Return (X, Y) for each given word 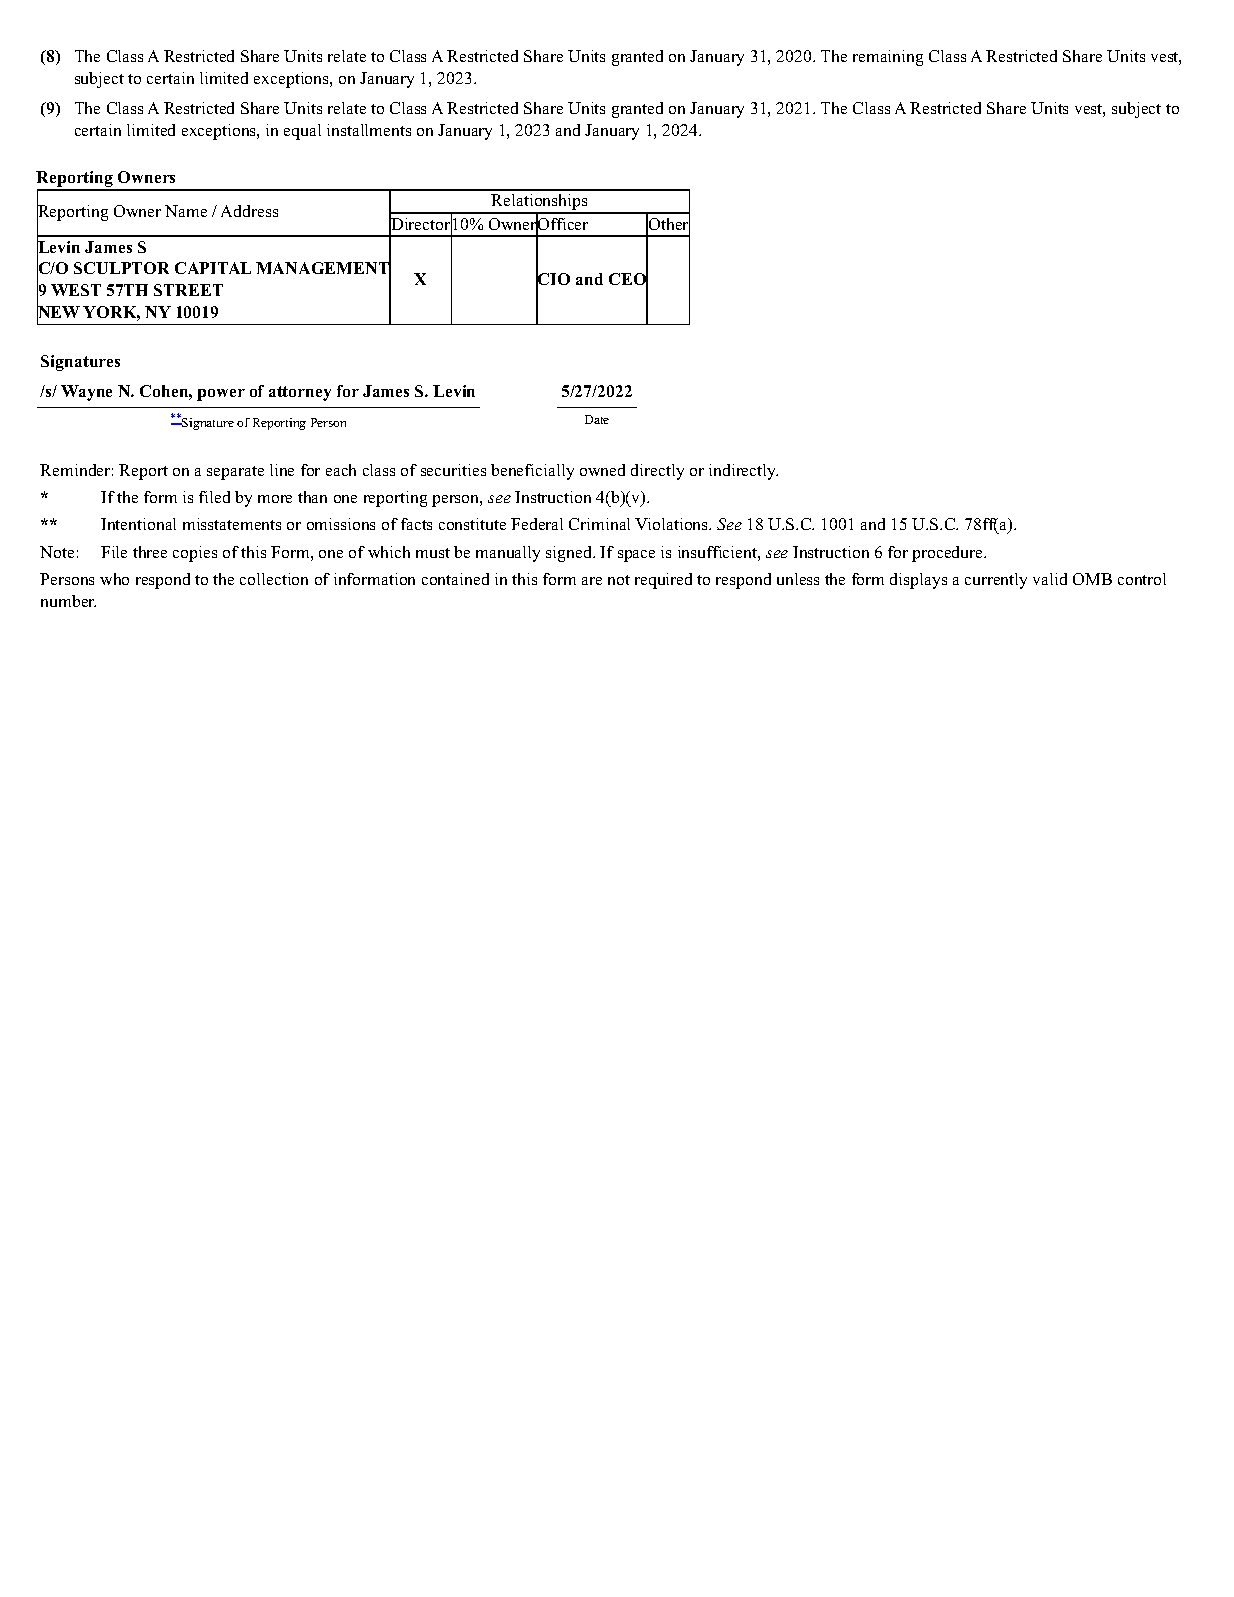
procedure (948, 554)
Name (186, 211)
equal (302, 132)
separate (235, 473)
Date (597, 419)
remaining (888, 58)
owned (602, 470)
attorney (300, 393)
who (114, 579)
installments (369, 130)
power (221, 395)
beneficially (532, 472)
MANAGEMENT (323, 269)
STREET (188, 290)
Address (249, 211)
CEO (628, 280)
